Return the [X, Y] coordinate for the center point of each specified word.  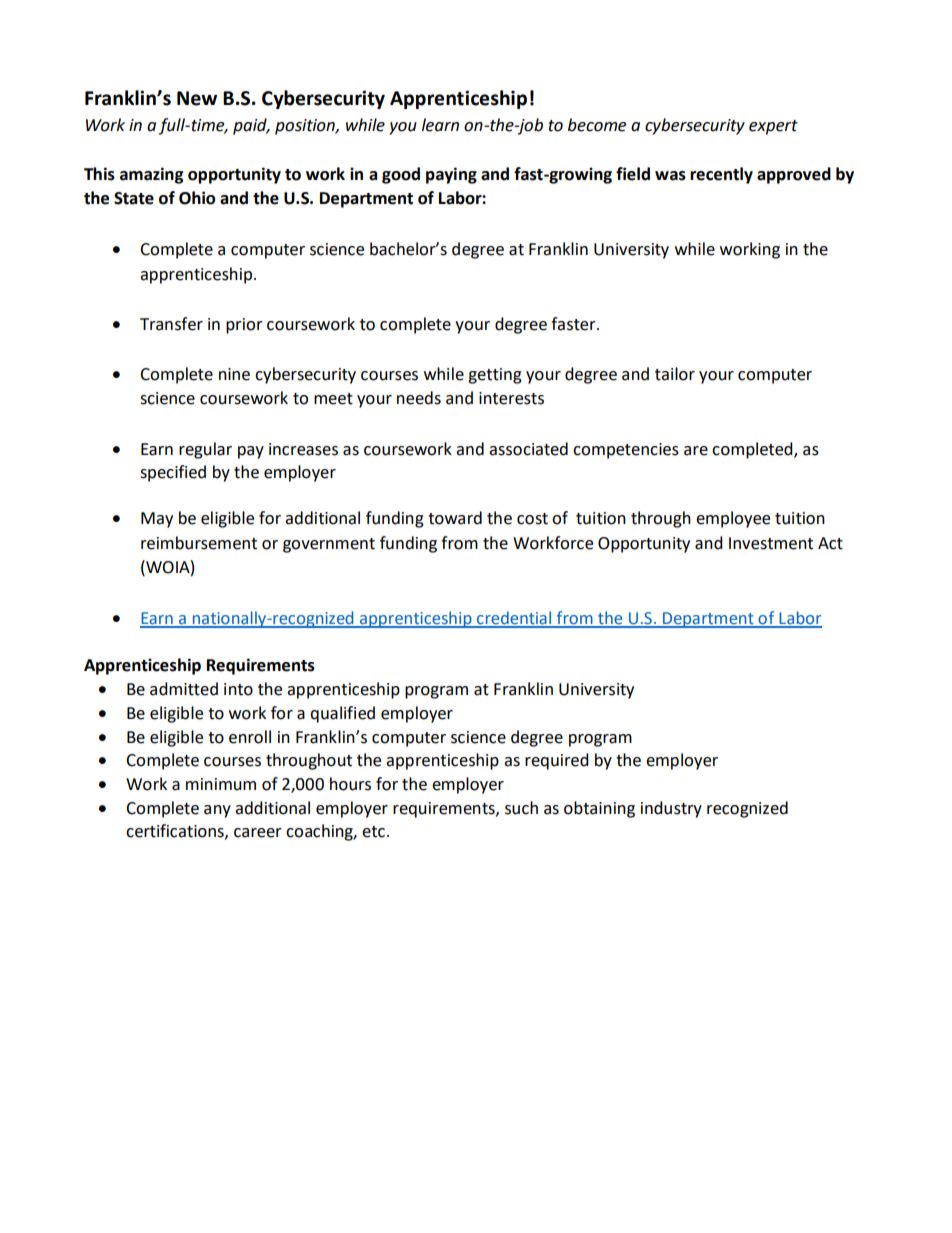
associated [528, 449]
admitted [184, 689]
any [217, 811]
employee [733, 519]
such [521, 808]
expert [773, 127]
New [197, 98]
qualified [342, 714]
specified [173, 473]
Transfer [171, 324]
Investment [771, 543]
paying [451, 175]
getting [495, 376]
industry [671, 809]
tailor [675, 374]
